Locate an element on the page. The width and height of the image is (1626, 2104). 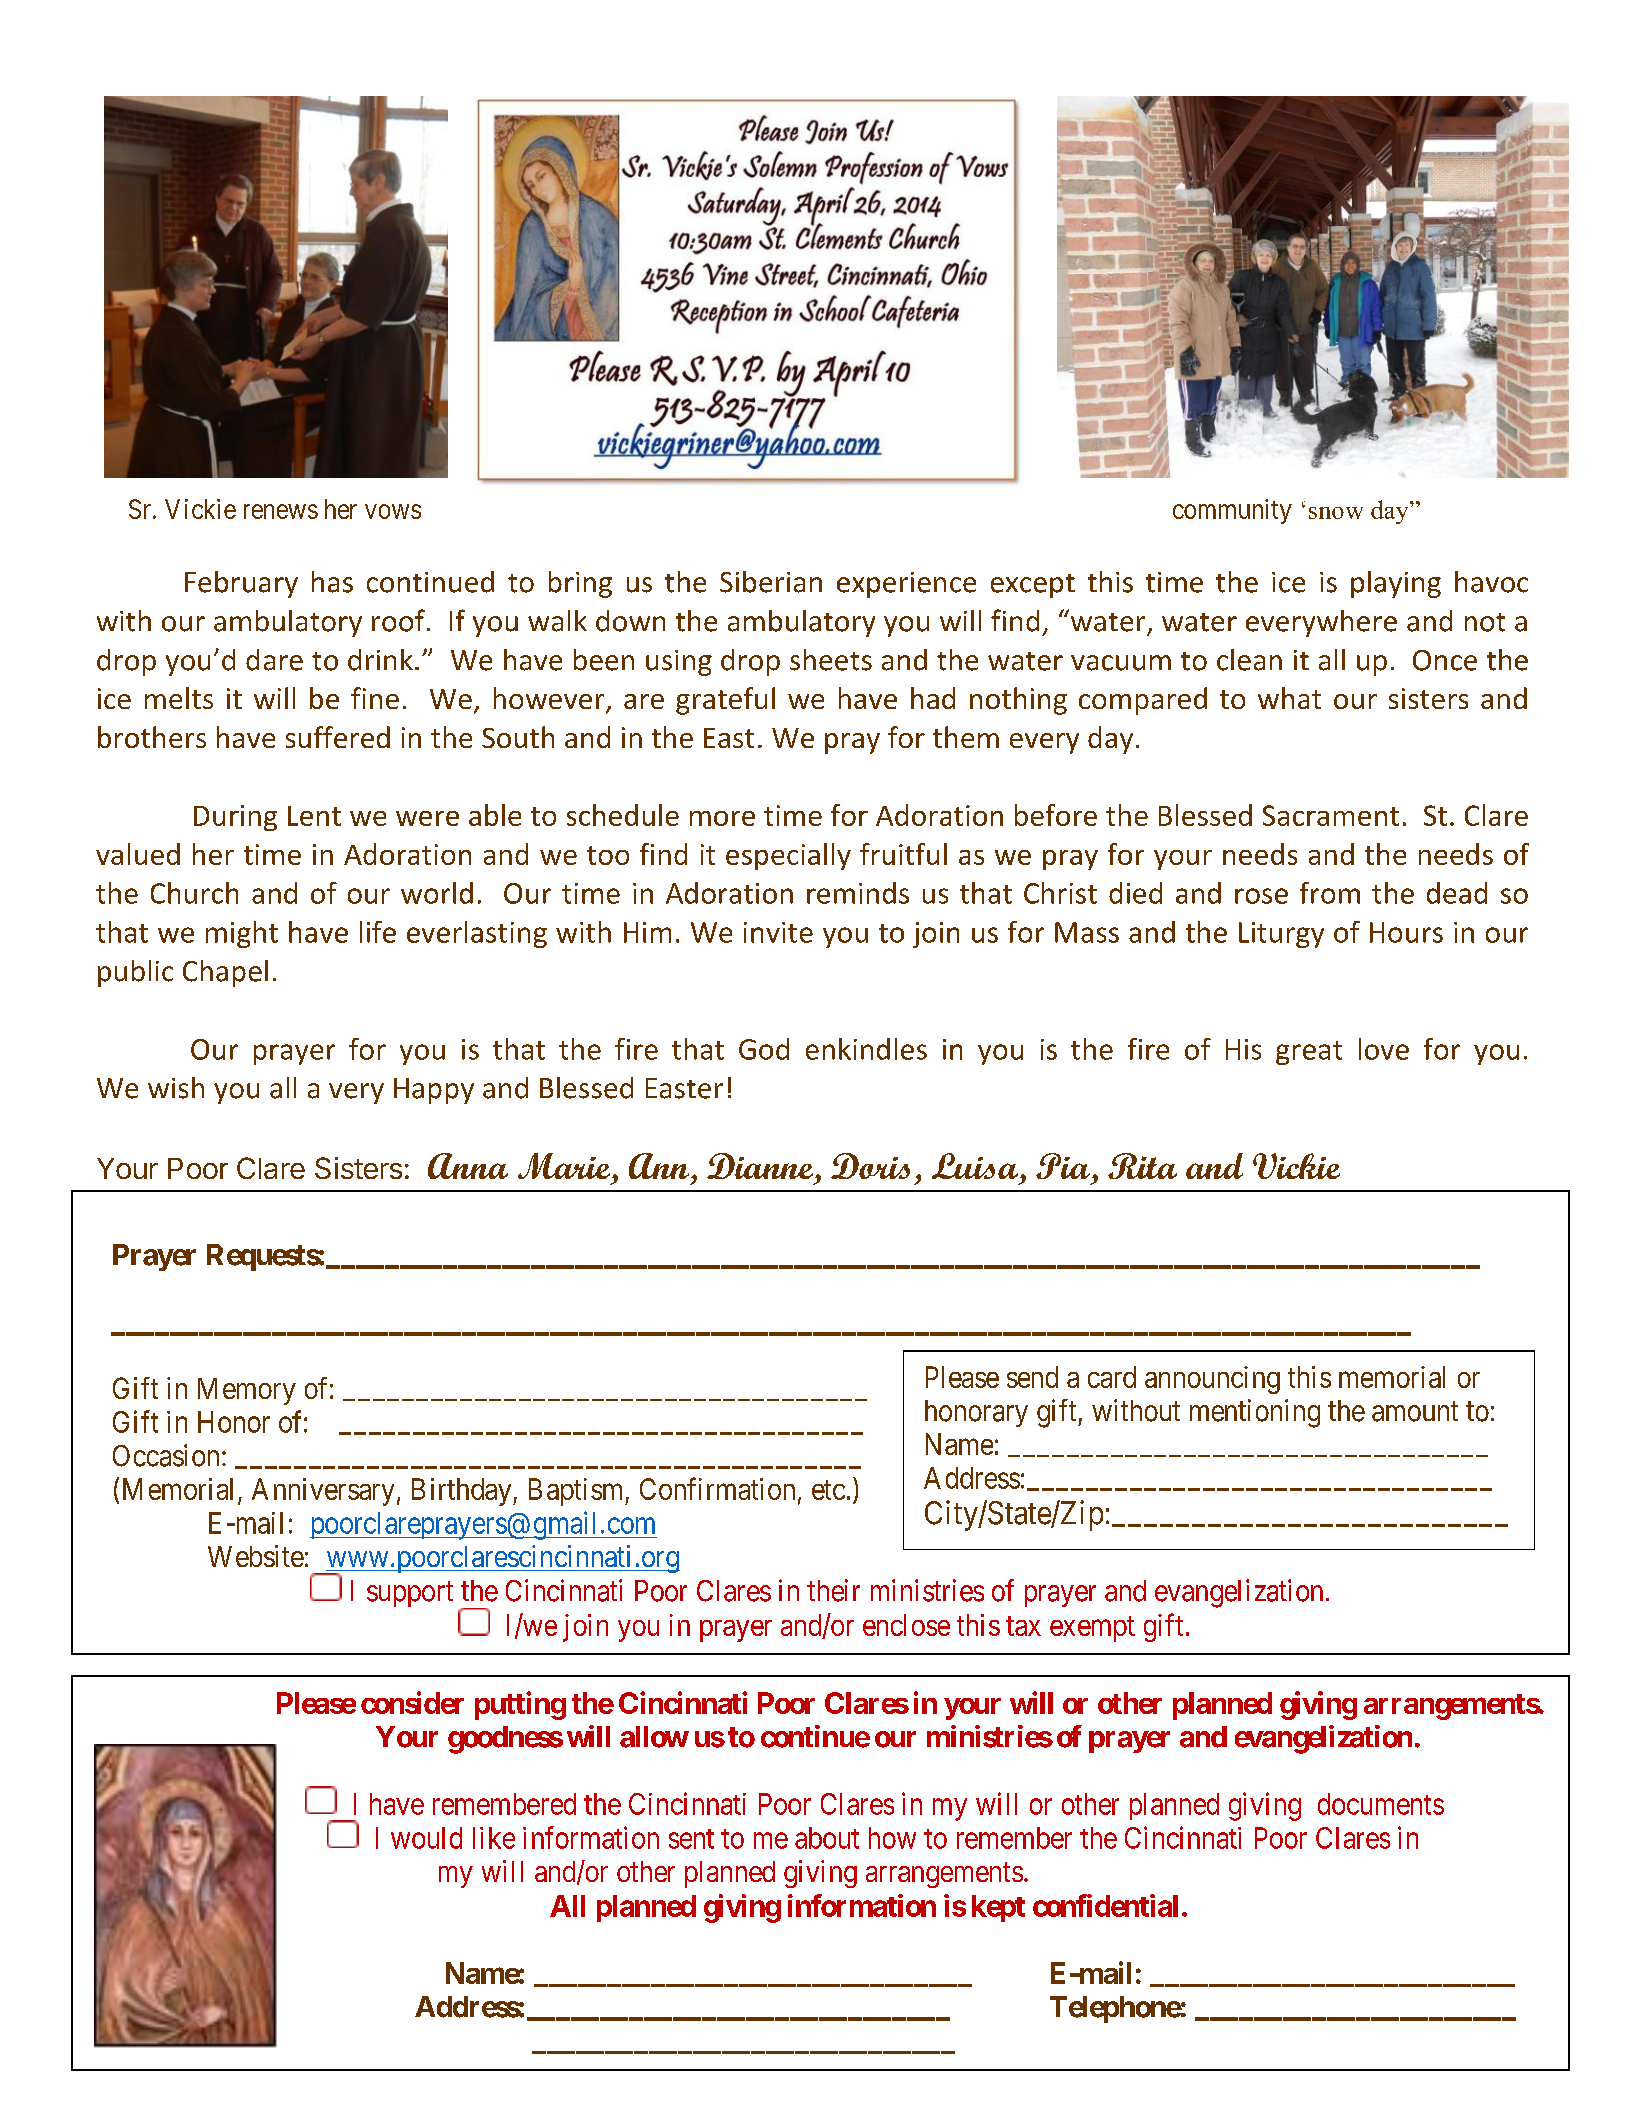
Anna is located at coordinates (468, 1166).
